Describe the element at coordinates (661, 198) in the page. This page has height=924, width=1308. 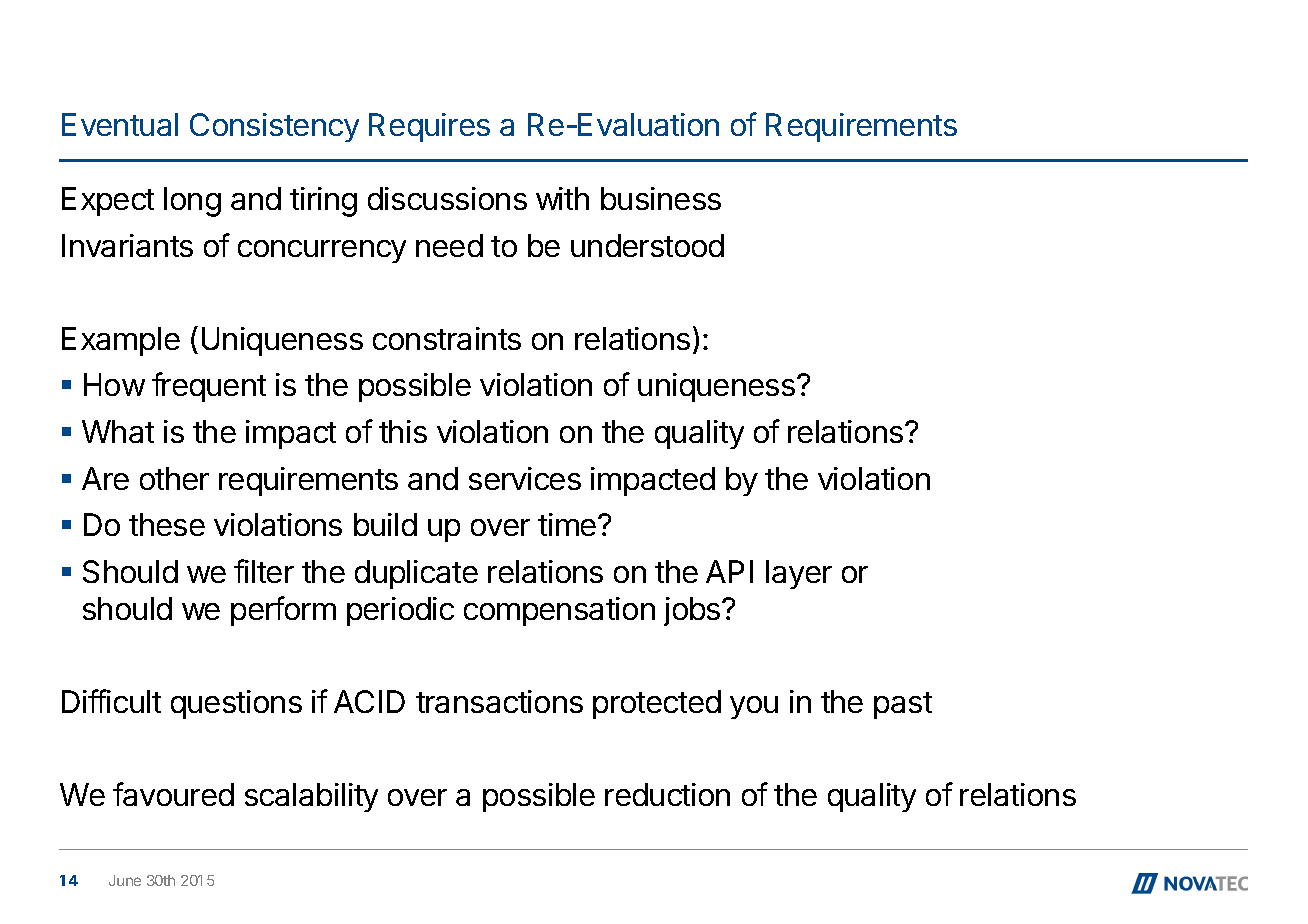
I see `business` at that location.
